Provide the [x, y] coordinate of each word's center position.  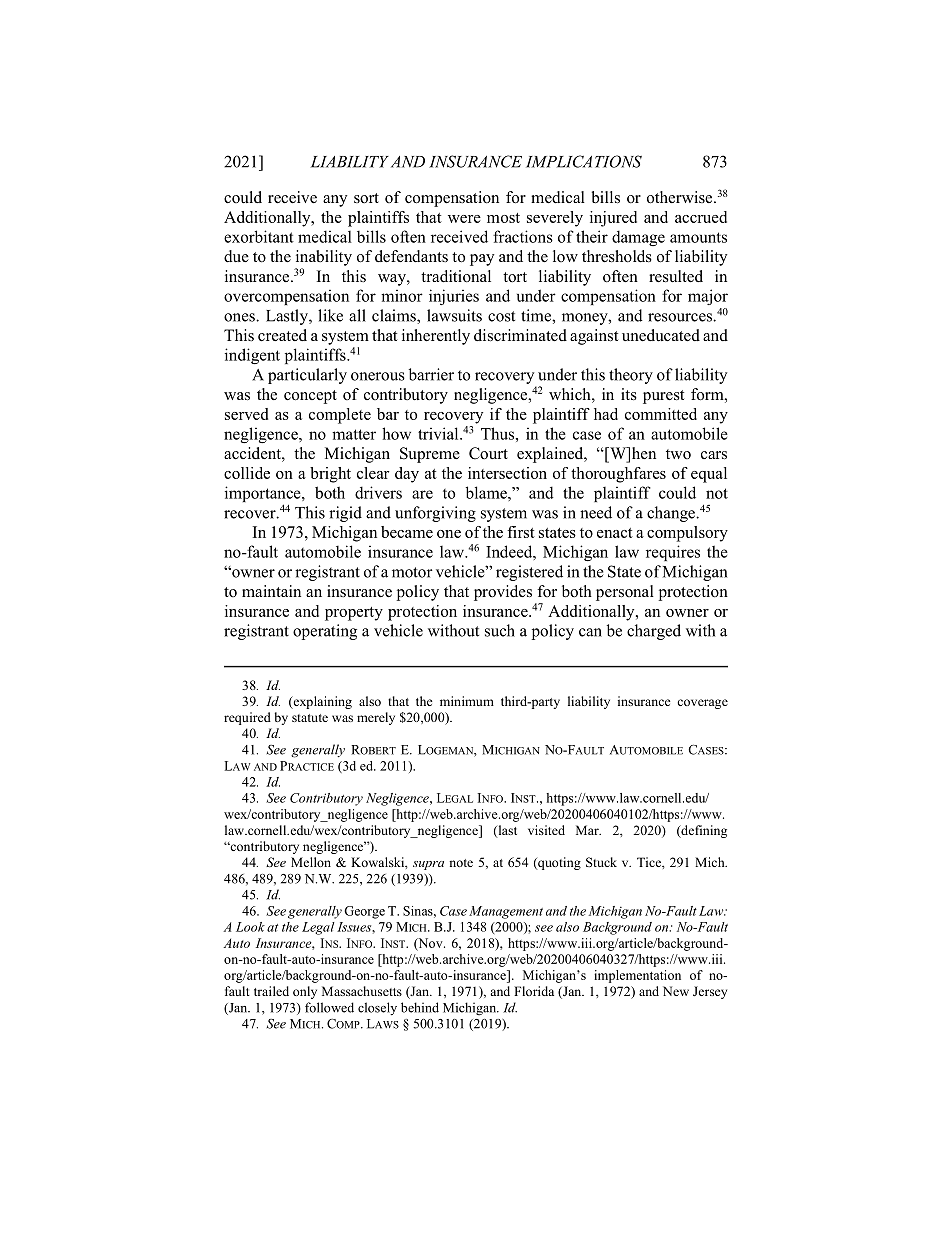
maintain [271, 591]
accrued [701, 217]
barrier [431, 374]
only [305, 992]
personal [625, 593]
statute [310, 718]
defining [703, 831]
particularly [307, 376]
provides [503, 593]
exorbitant [259, 236]
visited [546, 830]
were [464, 219]
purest [663, 397]
